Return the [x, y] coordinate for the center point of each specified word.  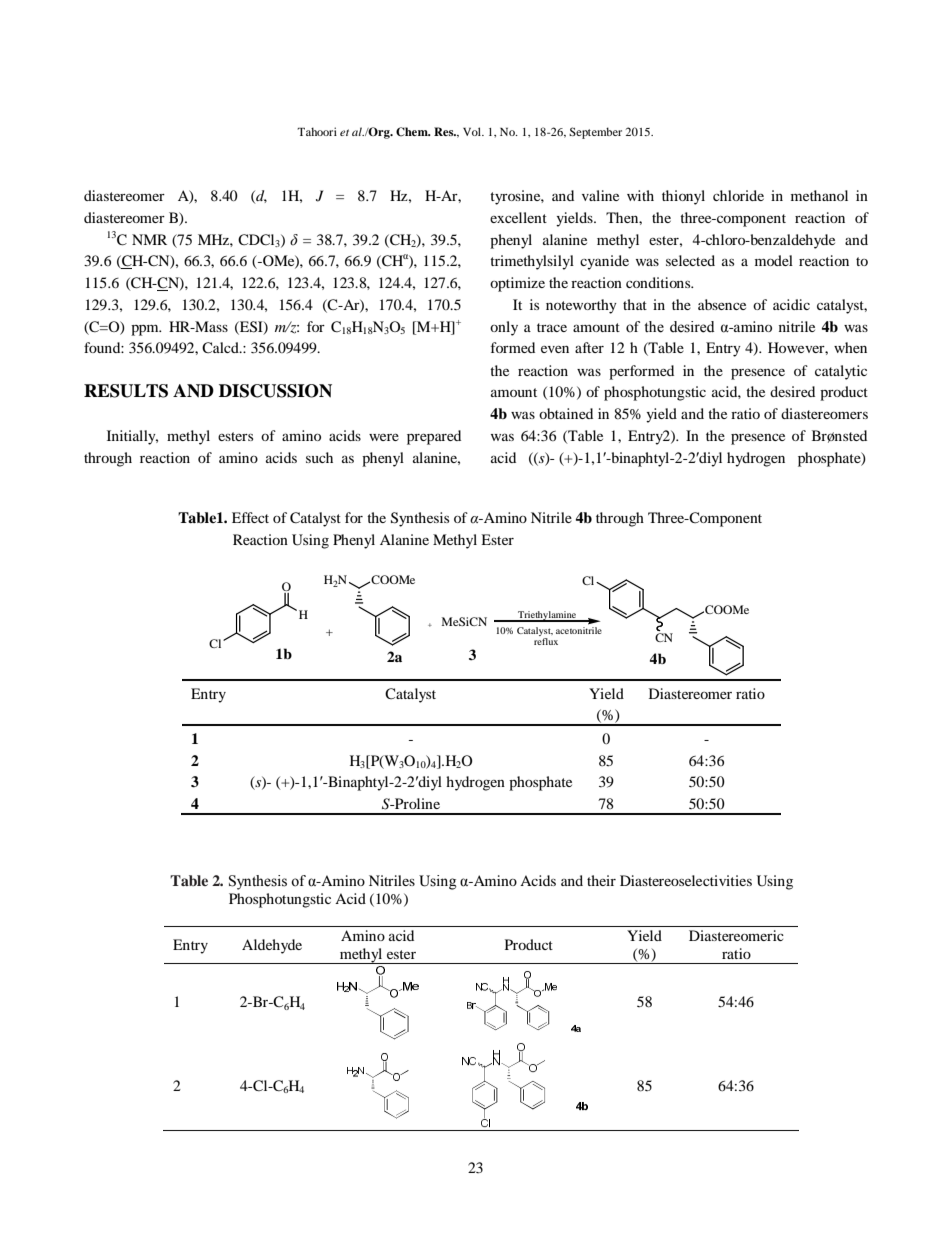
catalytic [841, 372]
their [601, 880]
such [319, 457]
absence [722, 304]
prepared [434, 437]
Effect [250, 517]
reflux [546, 641]
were [384, 437]
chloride [738, 195]
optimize [517, 284]
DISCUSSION [275, 391]
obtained [566, 413]
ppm [146, 330]
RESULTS [126, 391]
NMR [149, 239]
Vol [473, 131]
